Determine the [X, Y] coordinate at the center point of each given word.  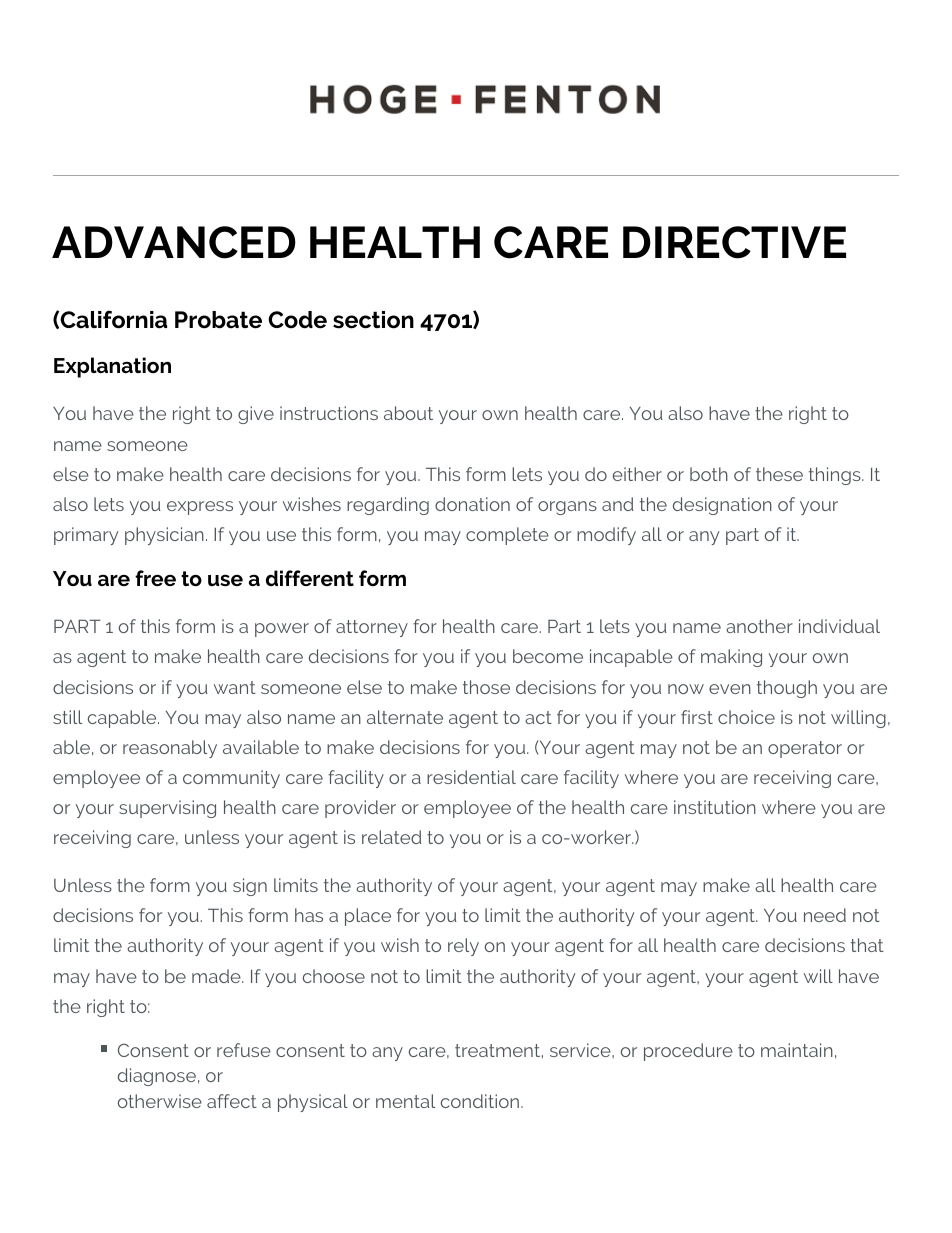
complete [507, 536]
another [759, 626]
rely [463, 947]
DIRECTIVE [734, 242]
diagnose [157, 1077]
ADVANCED [174, 242]
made [217, 976]
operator [805, 749]
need [825, 915]
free [155, 578]
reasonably [170, 749]
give [256, 415]
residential [471, 777]
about [408, 413]
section [373, 320]
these [779, 474]
